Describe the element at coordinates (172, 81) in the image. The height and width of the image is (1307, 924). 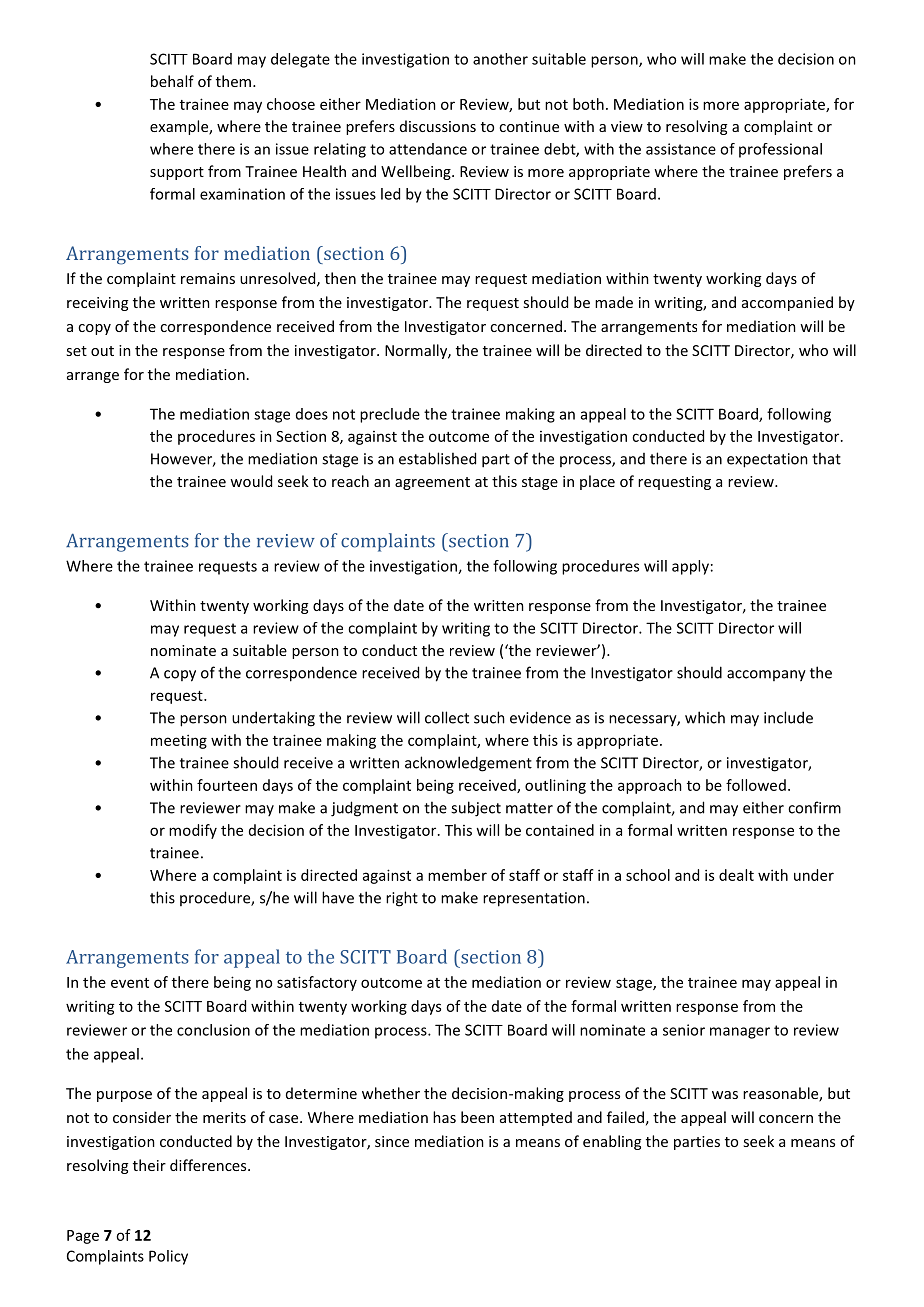
I see `behalf` at that location.
